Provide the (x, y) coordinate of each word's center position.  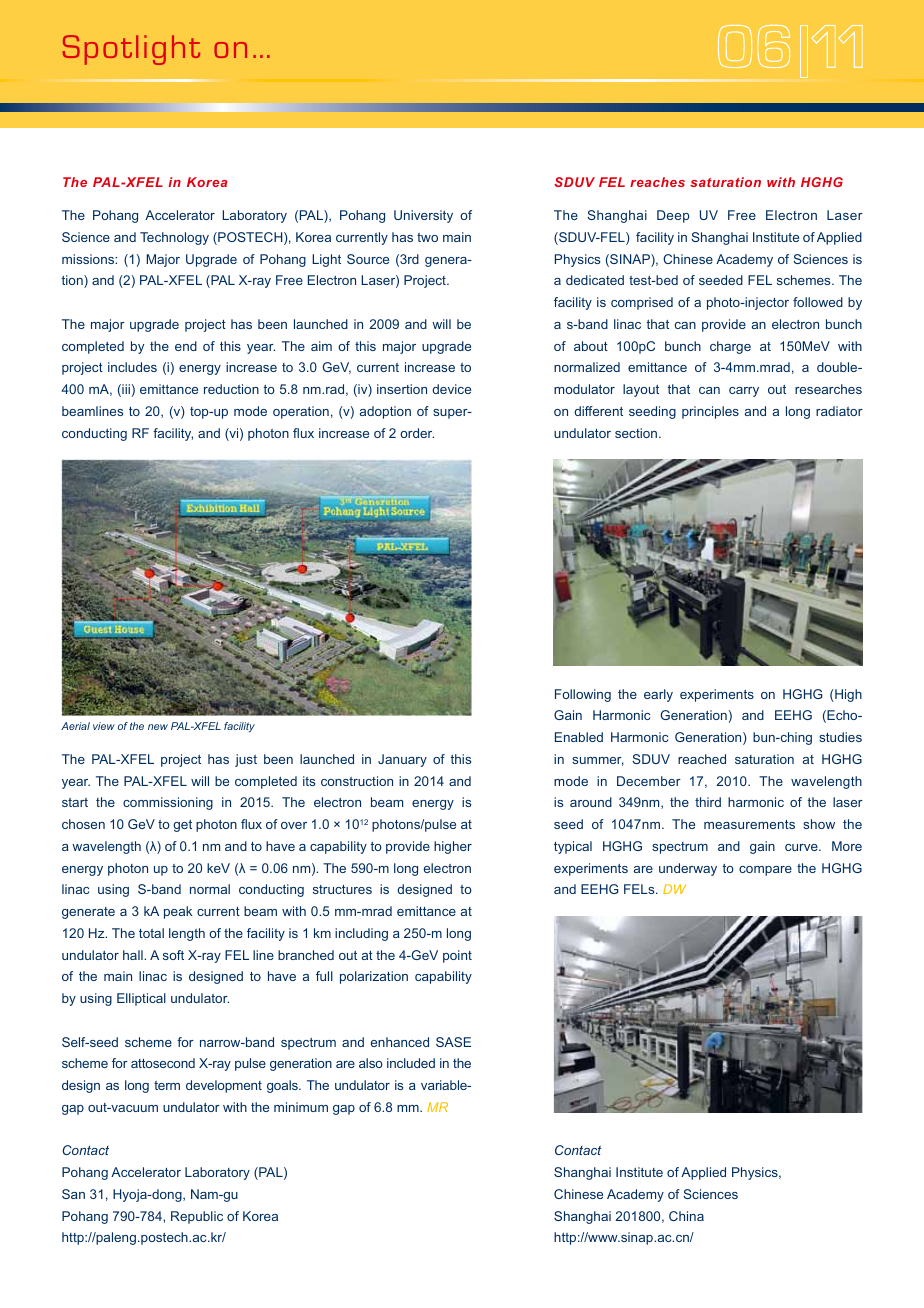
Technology (174, 238)
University (423, 216)
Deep (673, 216)
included (411, 1063)
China (686, 1216)
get (182, 826)
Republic (197, 1217)
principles (710, 412)
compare (765, 871)
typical (573, 847)
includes (132, 367)
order (417, 433)
